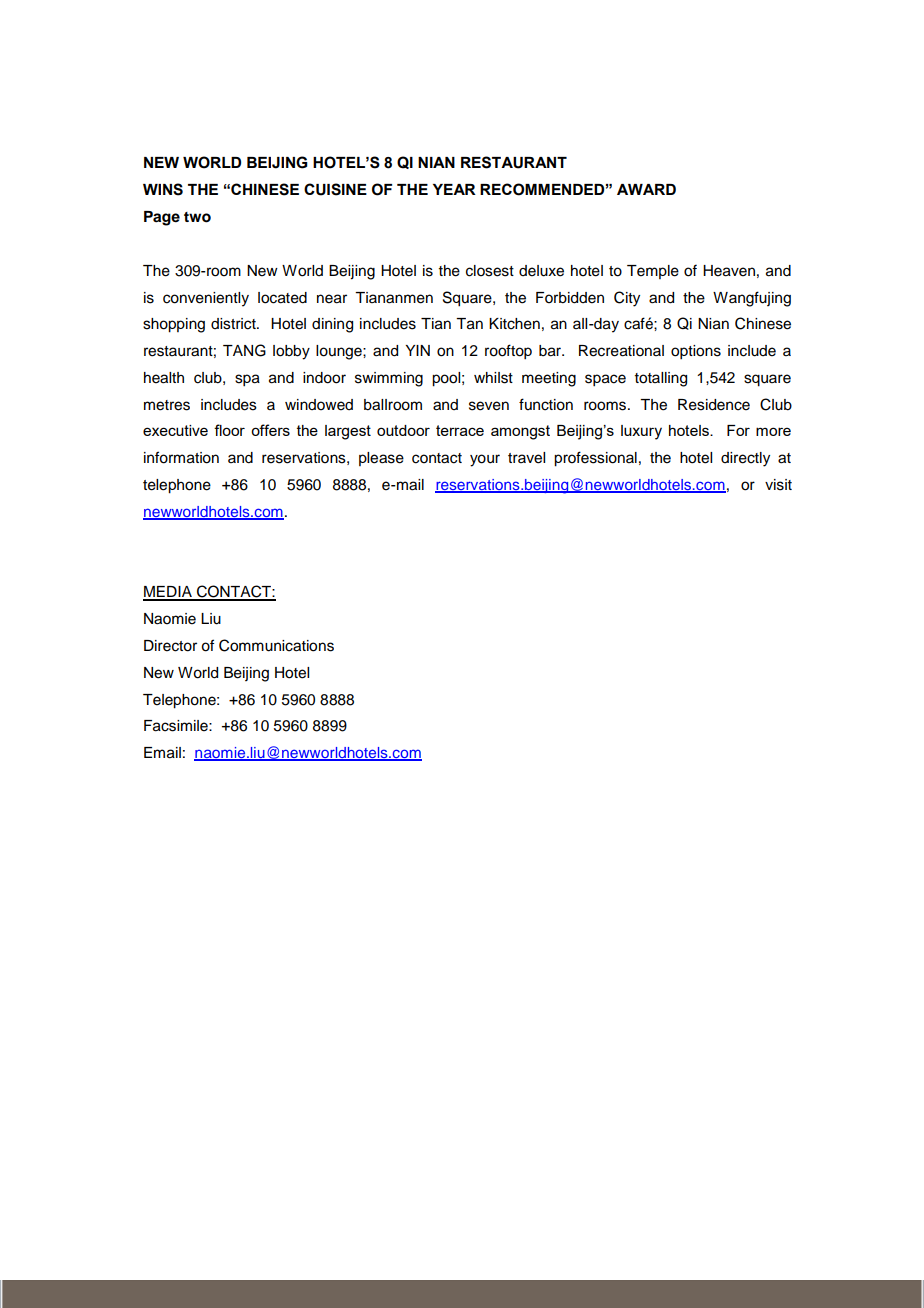 The image size is (924, 1308). Describe the element at coordinates (745, 459) in the screenshot. I see `directly` at that location.
